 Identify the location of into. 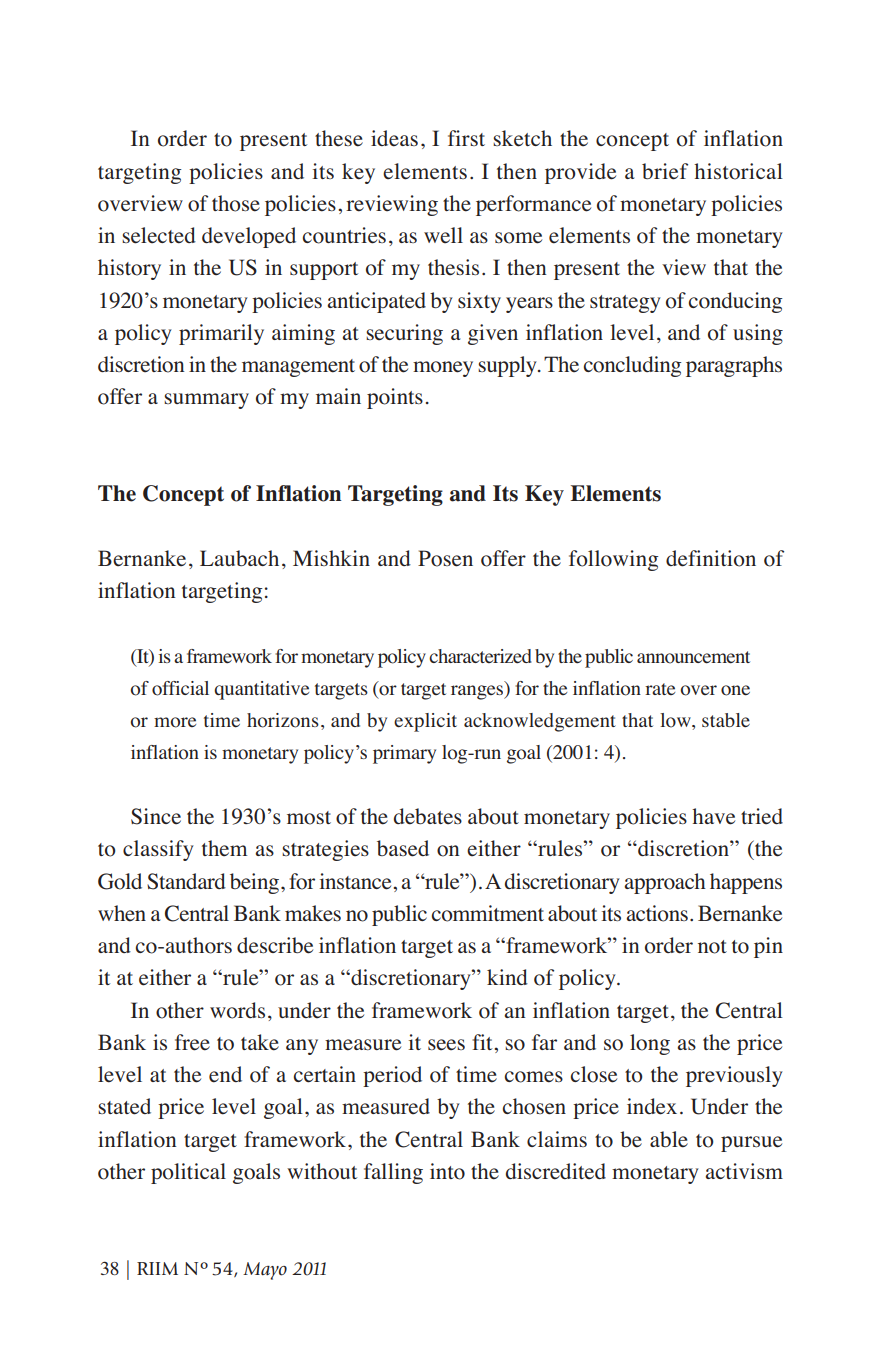
(447, 1171).
